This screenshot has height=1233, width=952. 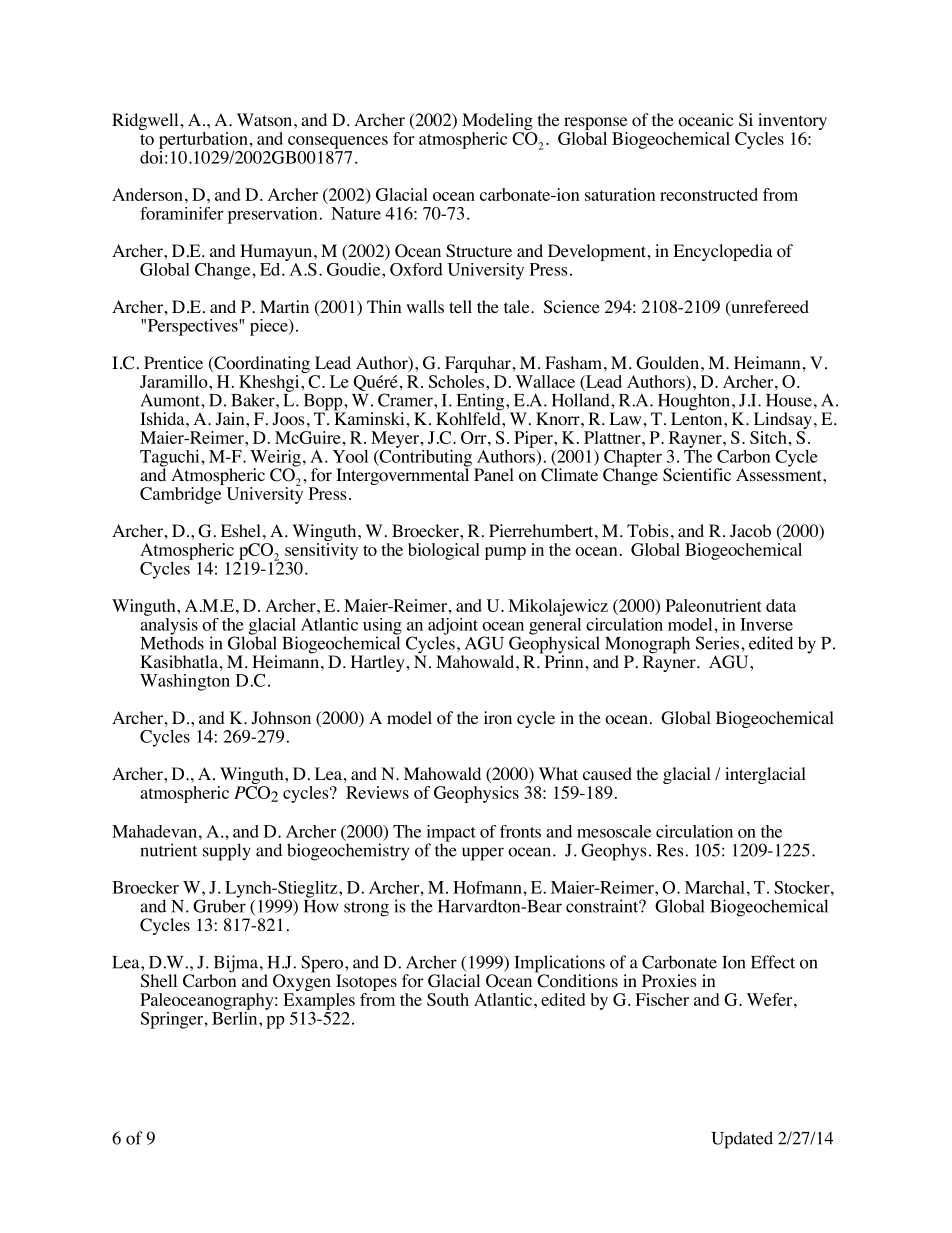 What do you see at coordinates (453, 627) in the screenshot?
I see `adjoint` at bounding box center [453, 627].
